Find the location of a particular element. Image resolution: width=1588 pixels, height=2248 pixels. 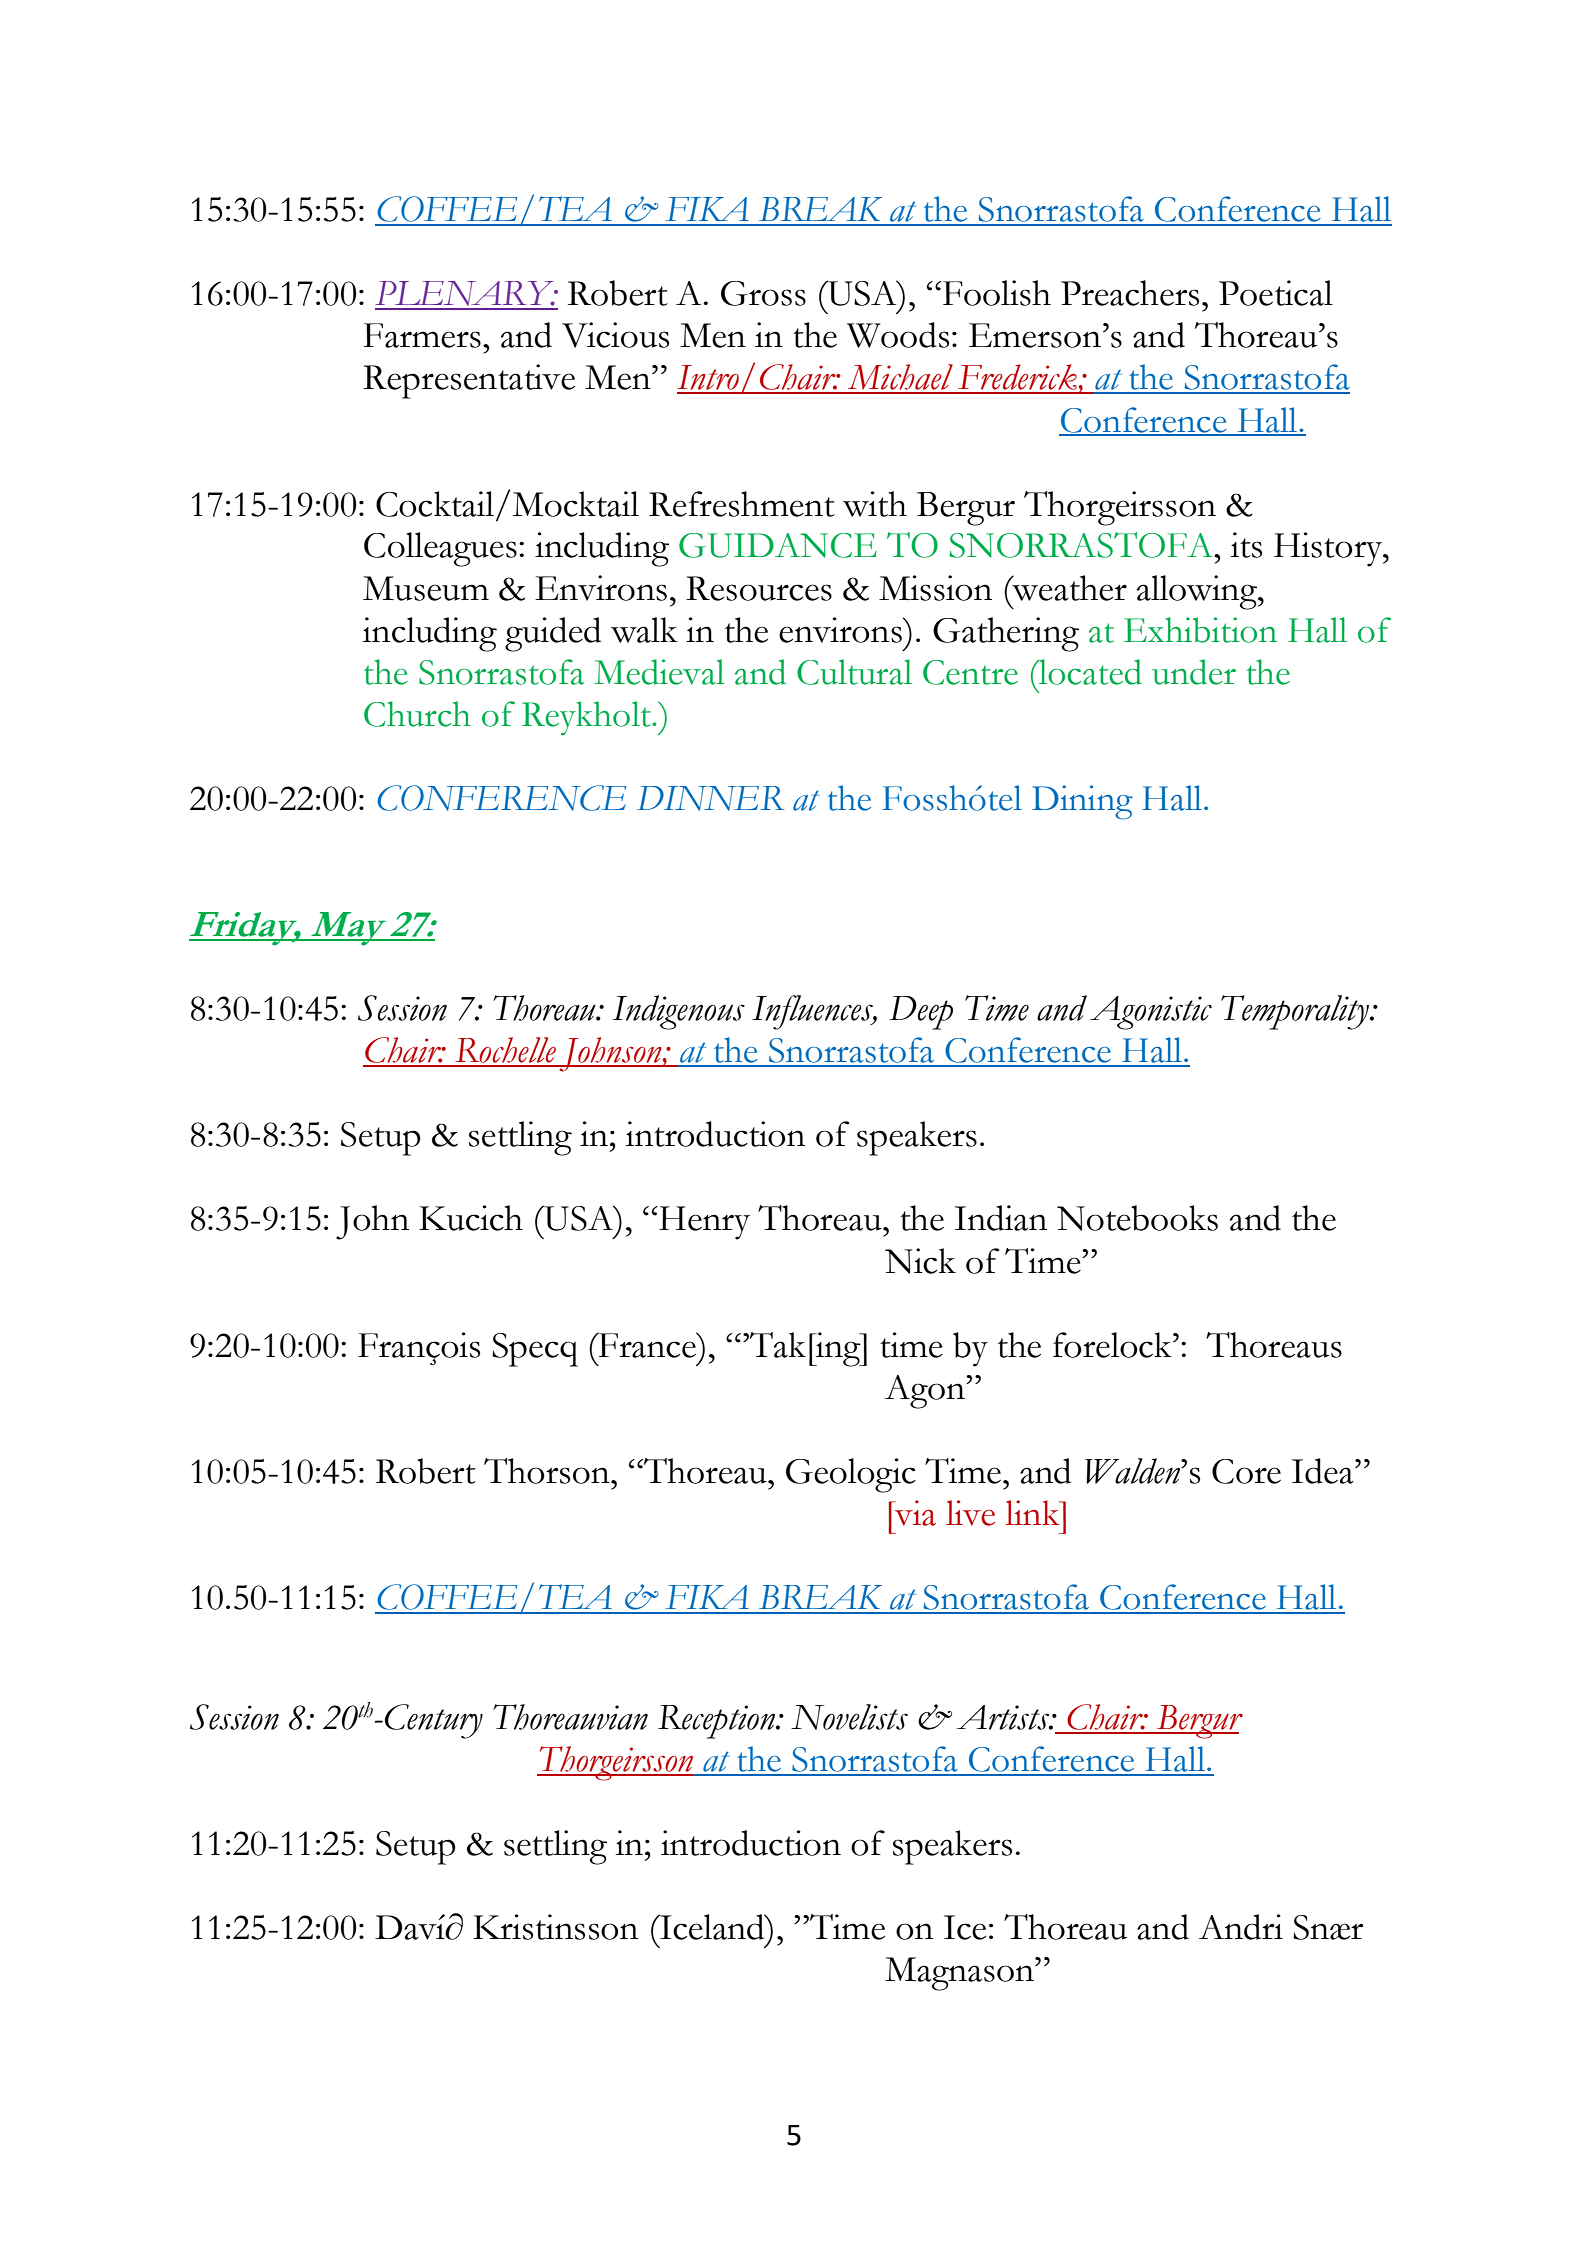

Temporality is located at coordinates (1296, 1012).
